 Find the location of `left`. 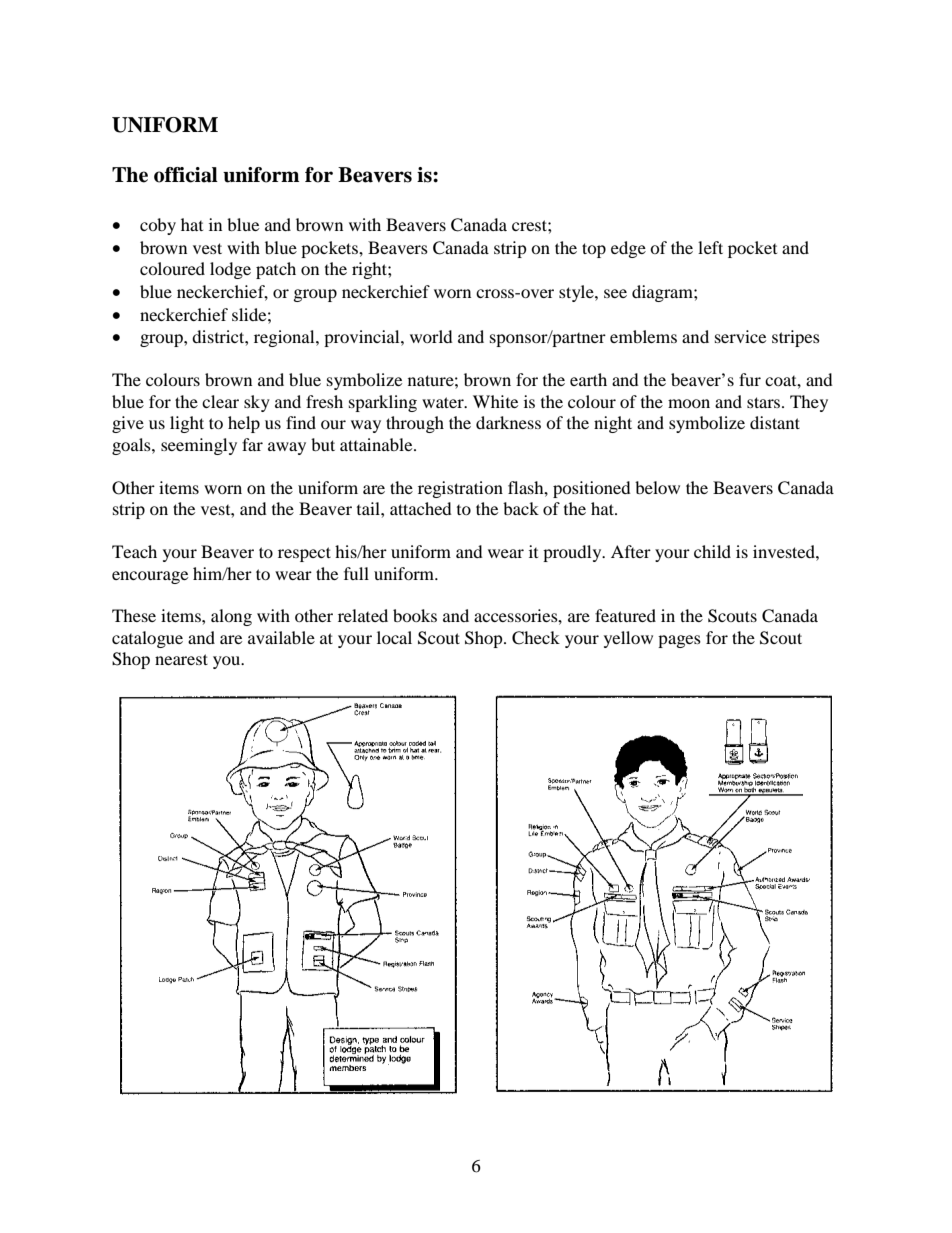

left is located at coordinates (710, 247).
